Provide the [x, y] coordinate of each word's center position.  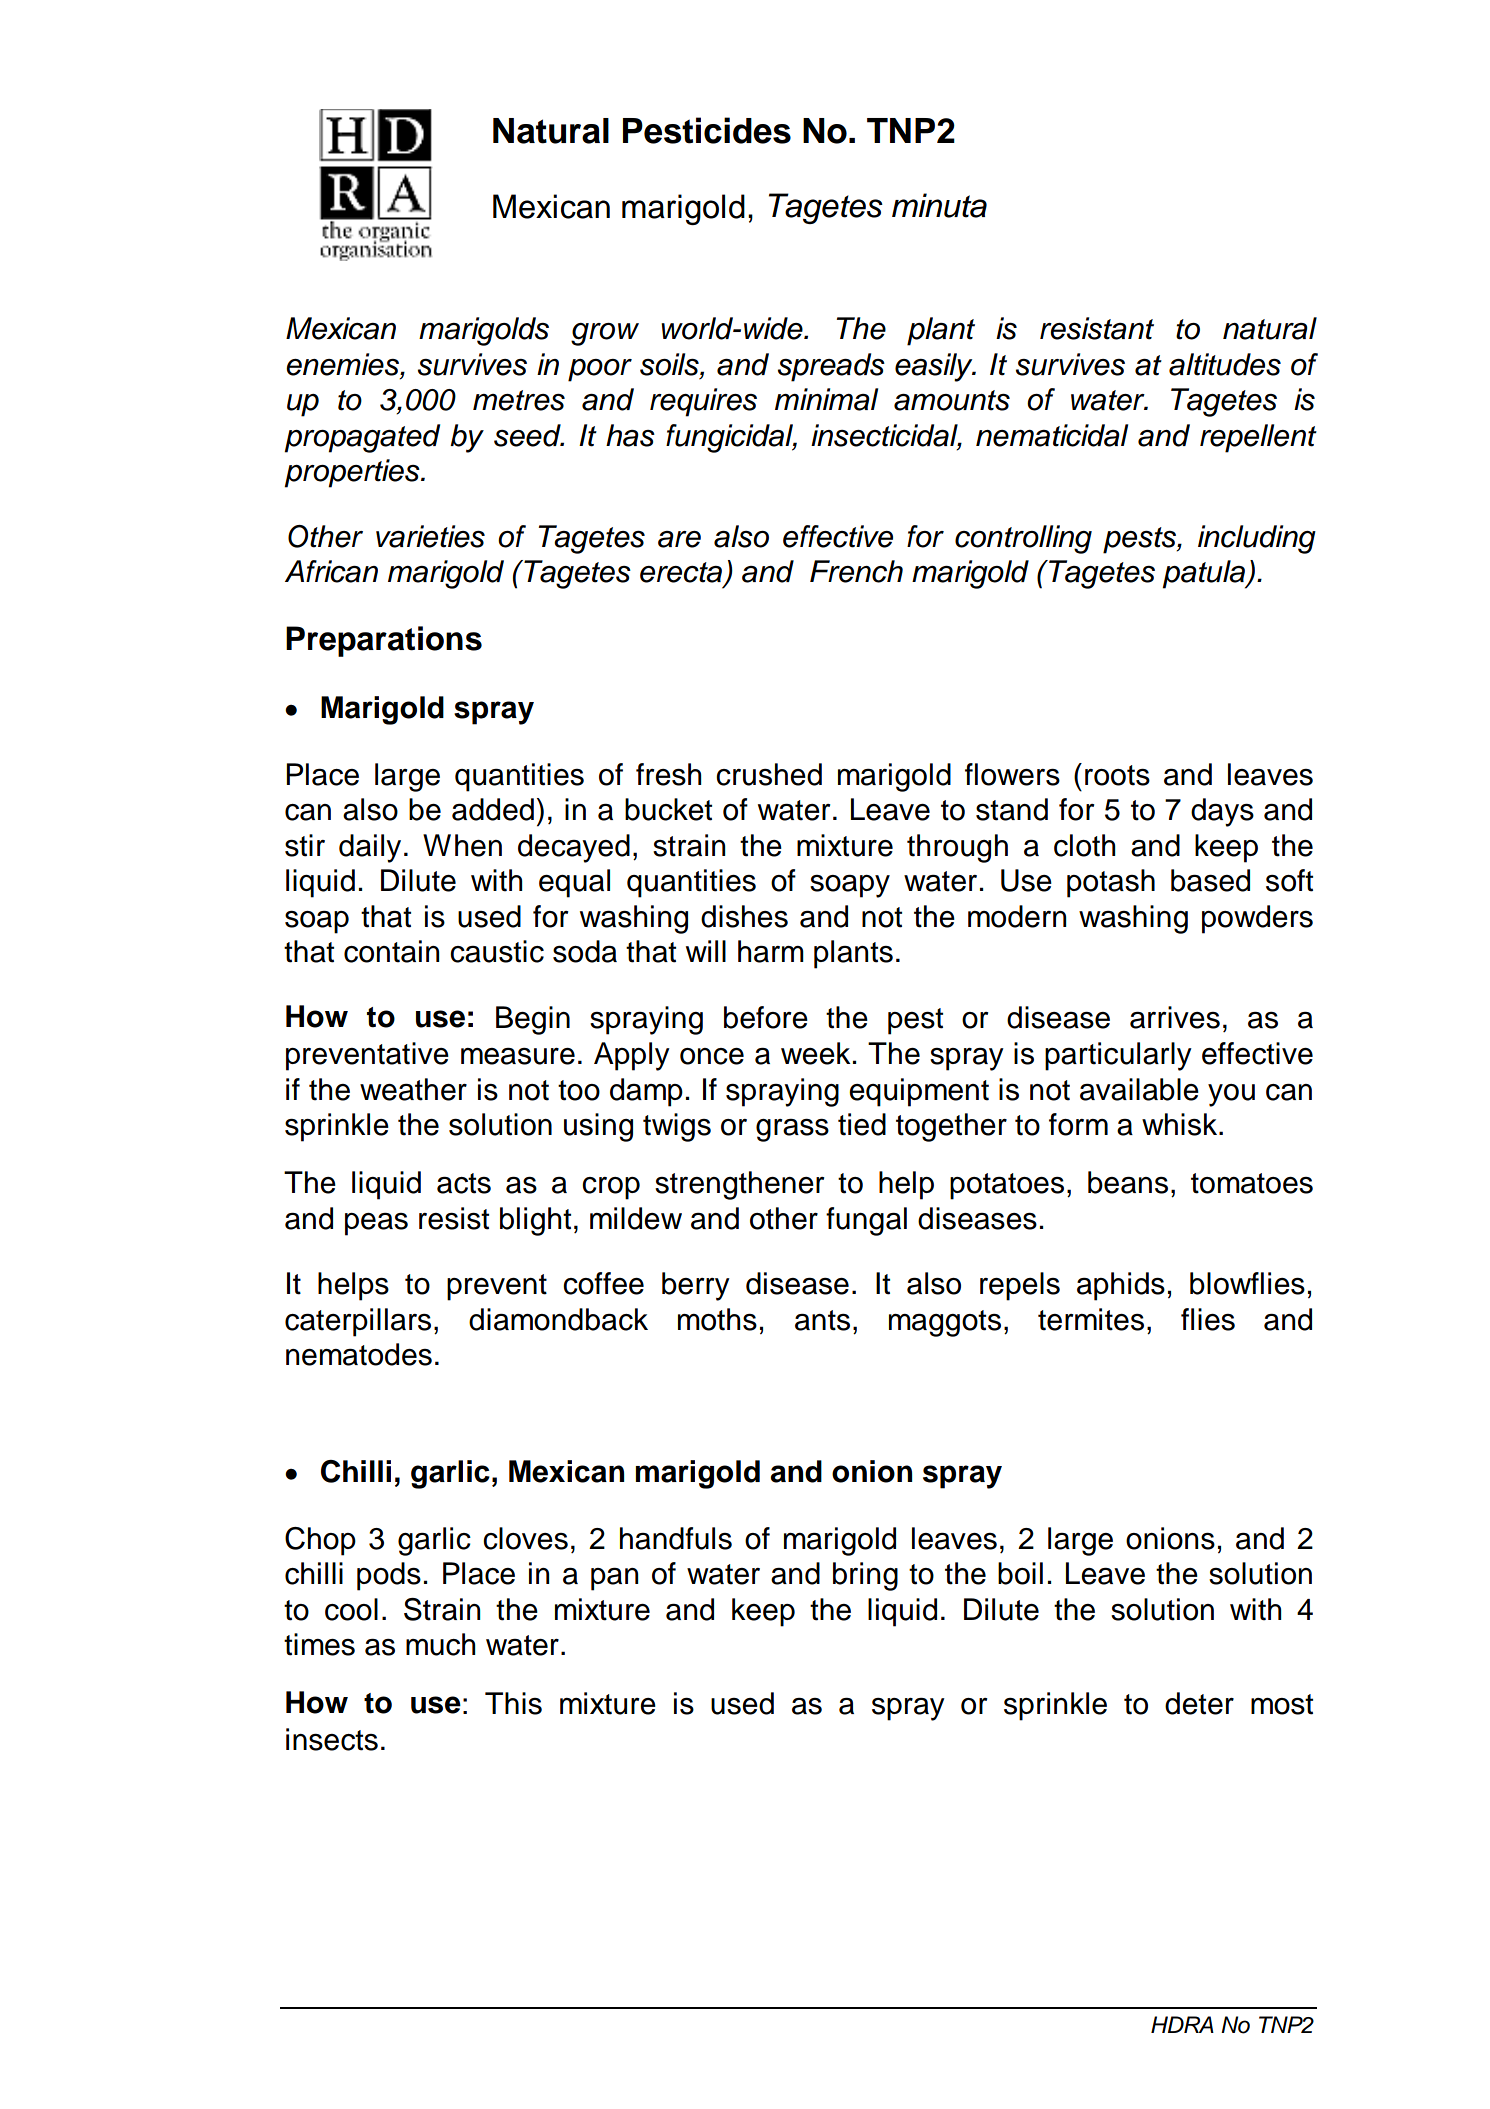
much [441, 1644]
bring [865, 1576]
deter [1199, 1703]
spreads [831, 367]
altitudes [1225, 364]
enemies [343, 364]
